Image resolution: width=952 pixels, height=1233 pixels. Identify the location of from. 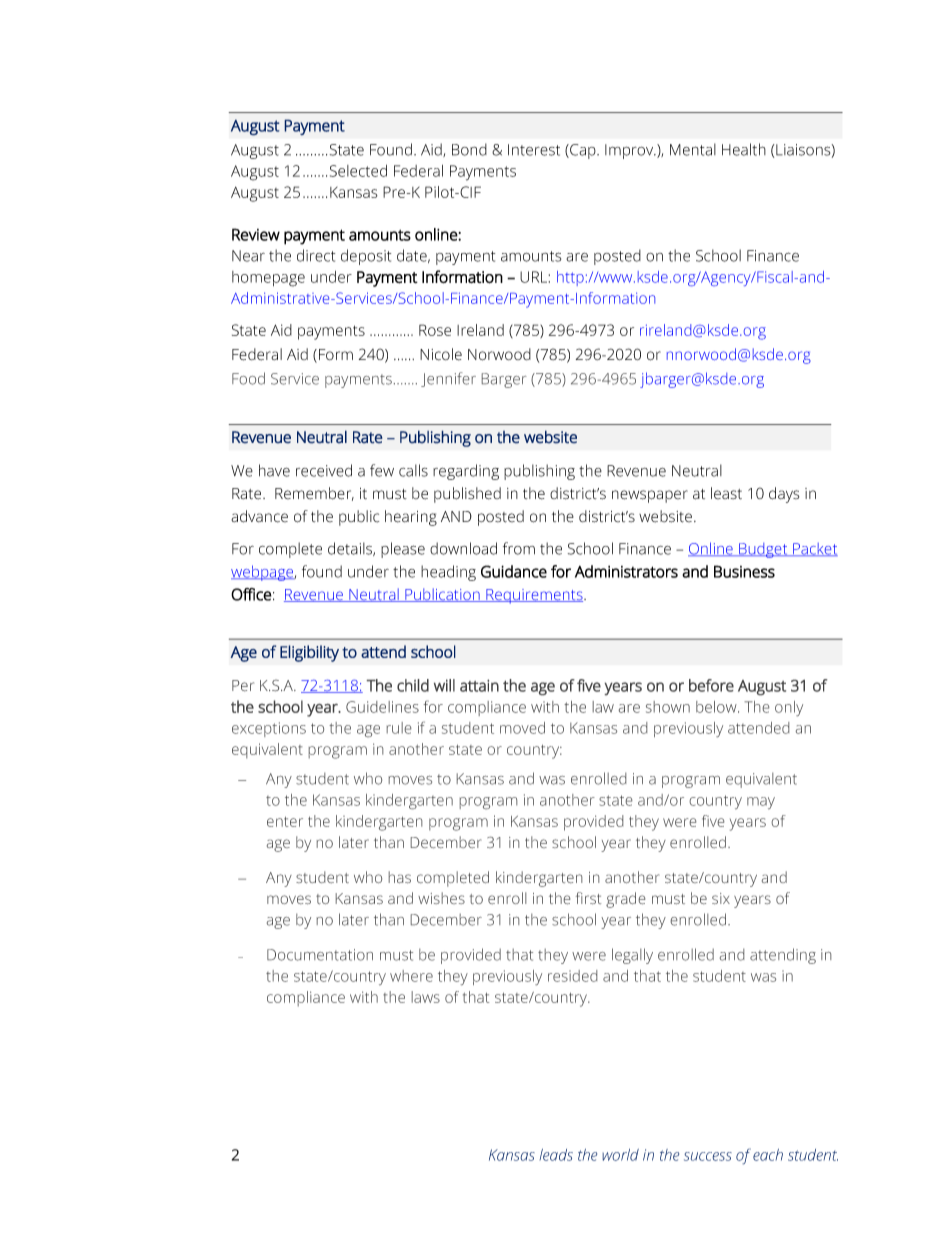
(519, 548).
